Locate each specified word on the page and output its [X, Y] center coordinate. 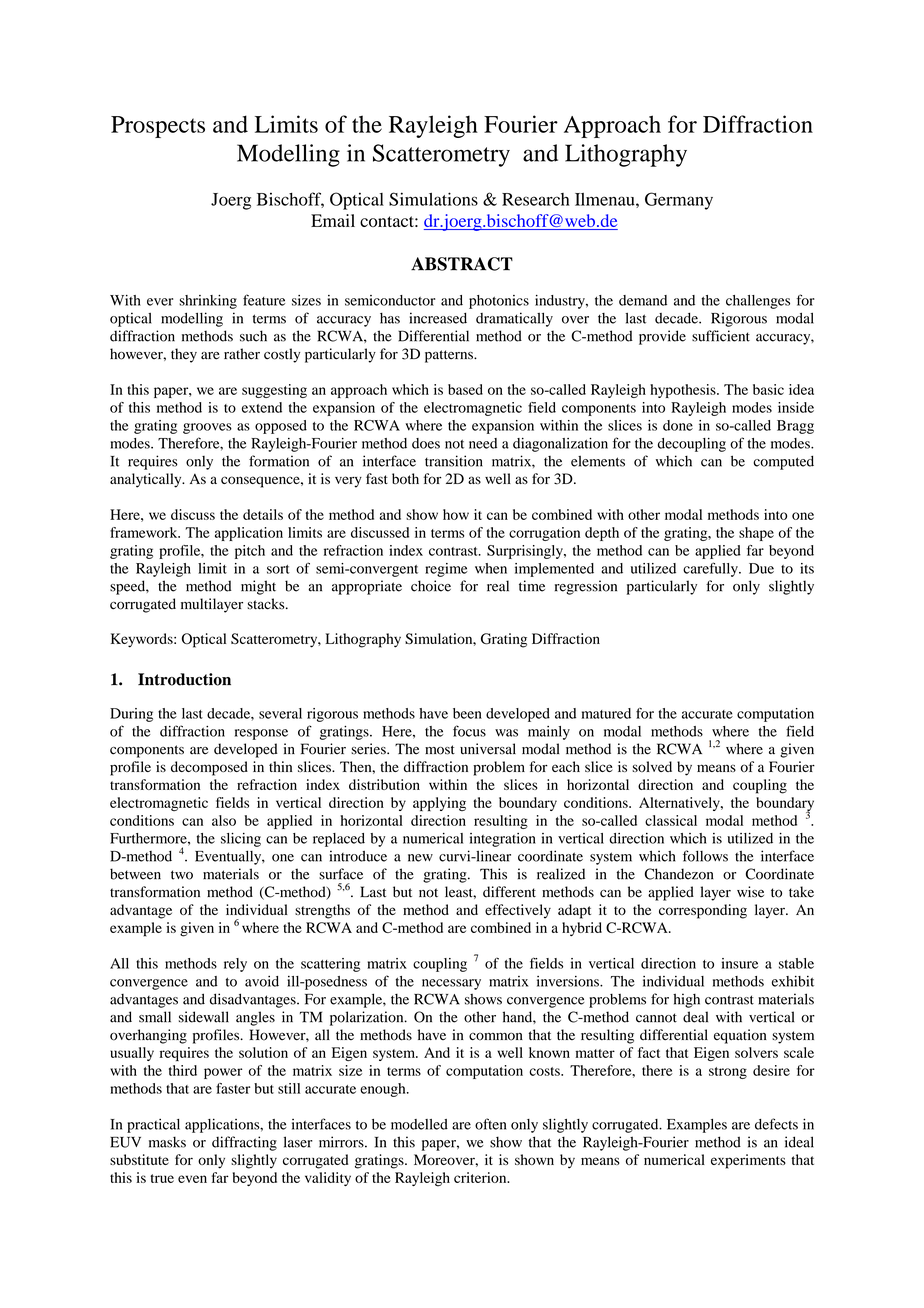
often [490, 1124]
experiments [748, 1161]
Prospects [158, 127]
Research [536, 199]
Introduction [184, 679]
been [467, 713]
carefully [711, 569]
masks [167, 1142]
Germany [679, 201]
